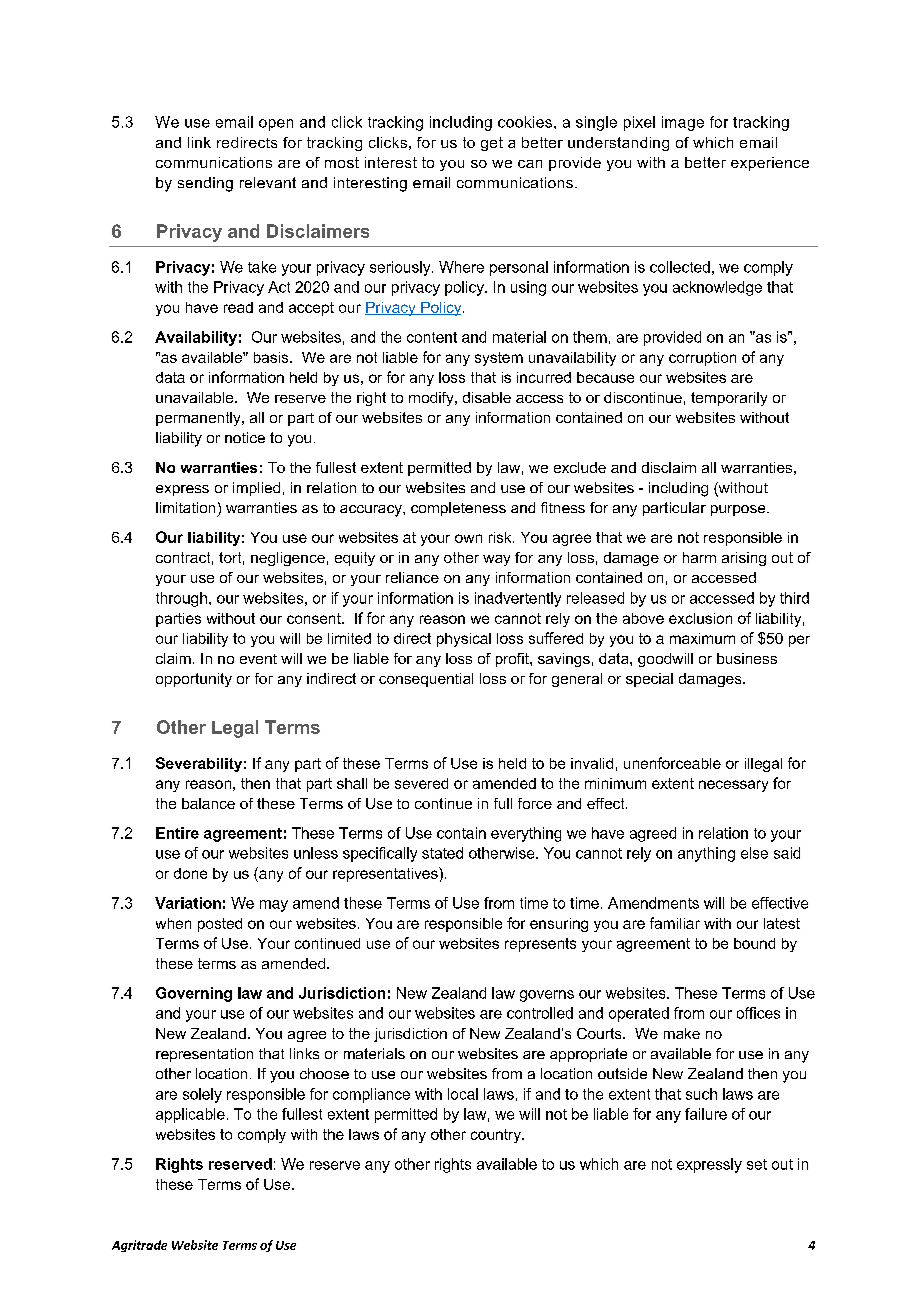 The height and width of the image is (1308, 924). What do you see at coordinates (245, 437) in the image?
I see `notice` at bounding box center [245, 437].
